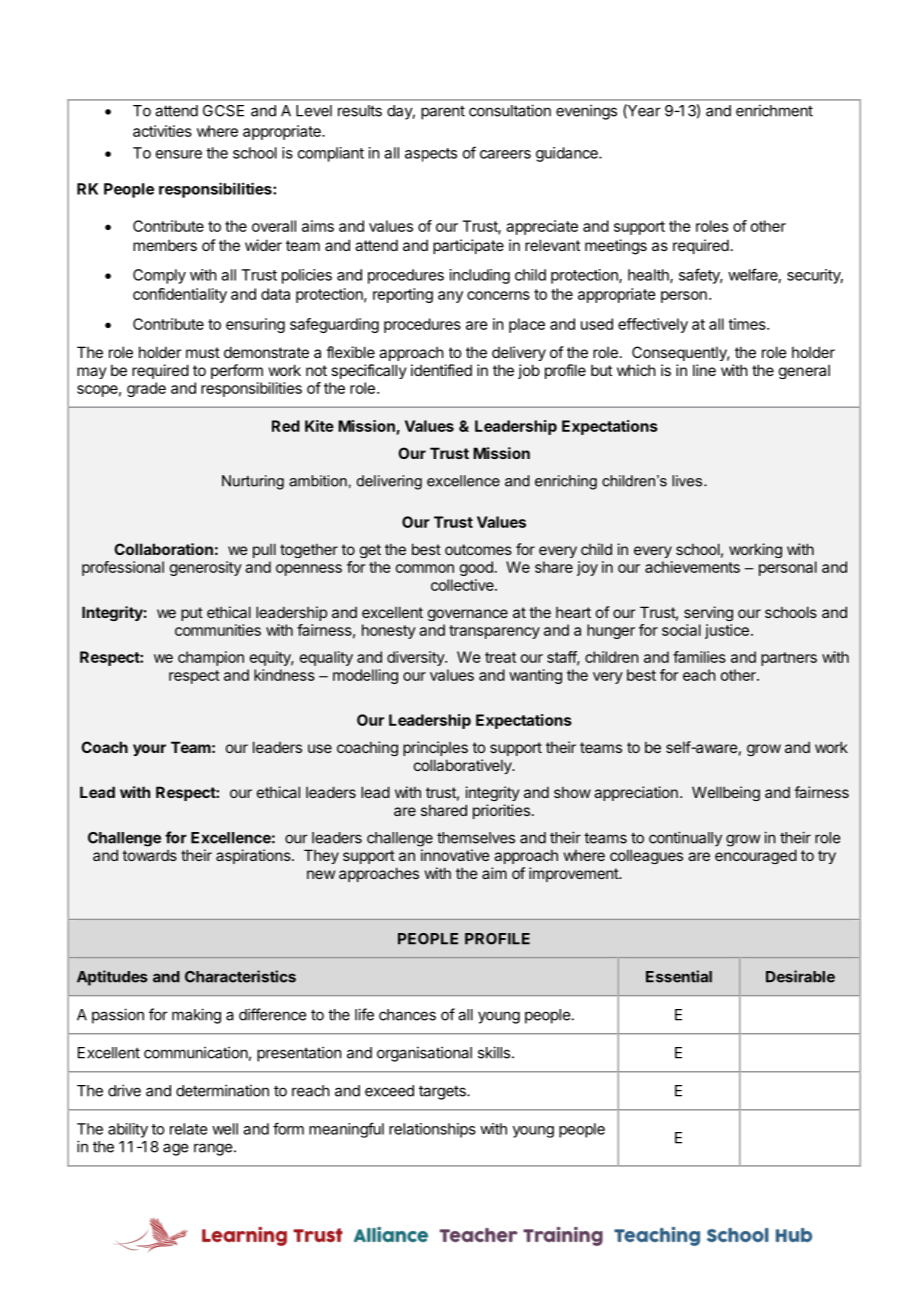 The image size is (924, 1308). What do you see at coordinates (431, 155) in the screenshot?
I see `aspects` at bounding box center [431, 155].
